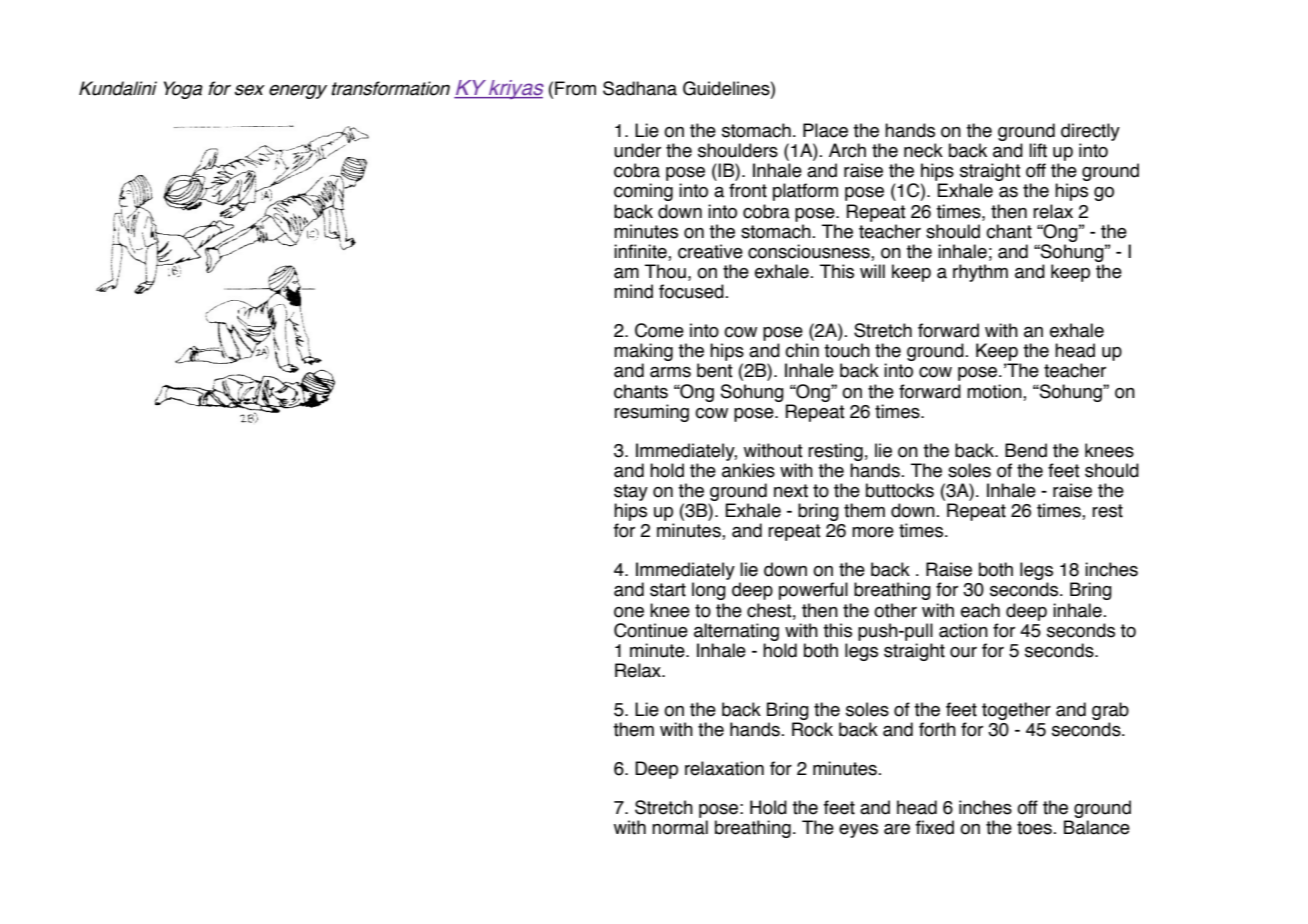 Image resolution: width=1308 pixels, height=924 pixels. What do you see at coordinates (640, 88) in the document?
I see `Sadhana` at bounding box center [640, 88].
